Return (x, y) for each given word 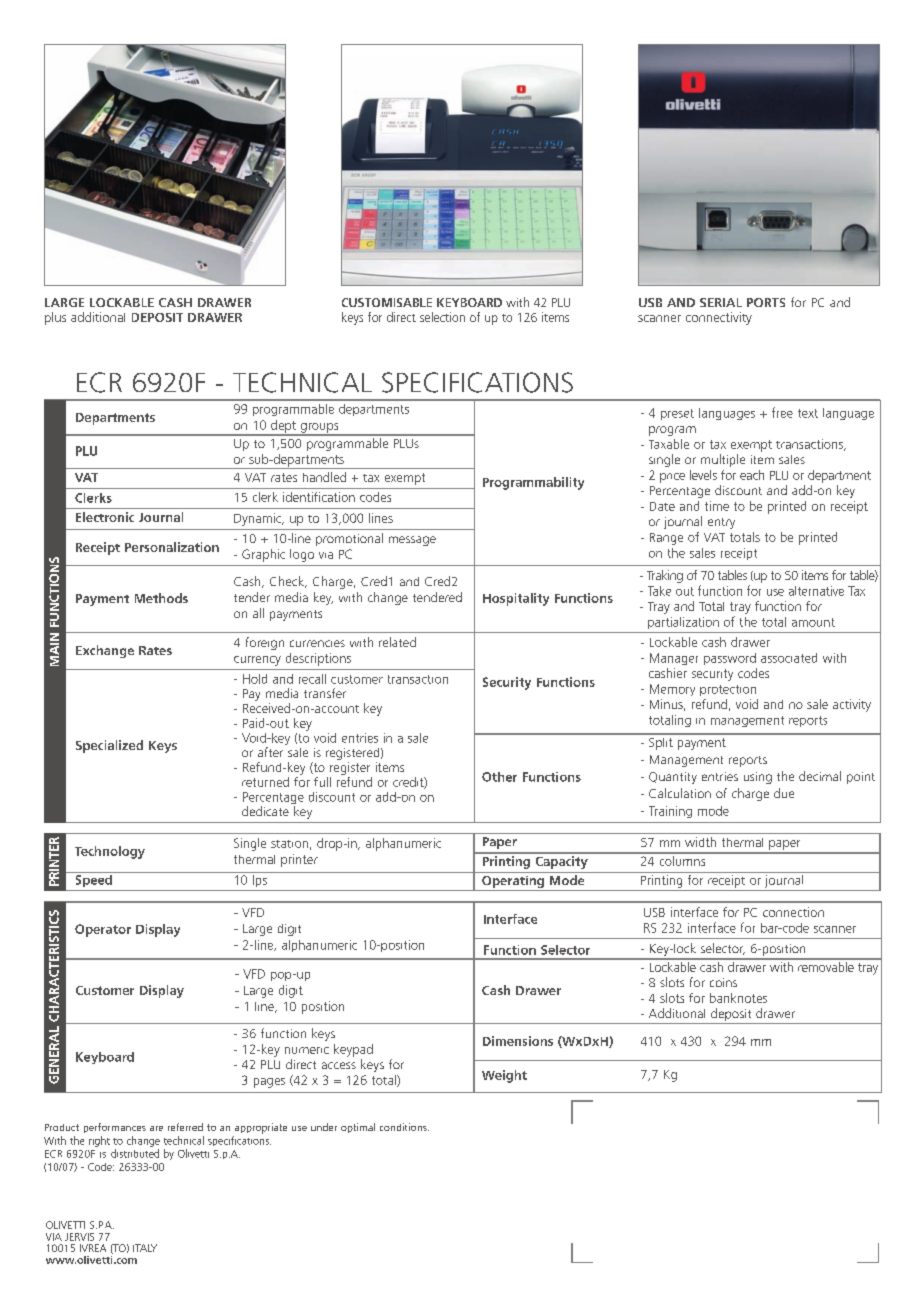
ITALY (145, 1248)
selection (442, 317)
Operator (103, 930)
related (397, 642)
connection (793, 912)
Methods (161, 598)
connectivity (719, 318)
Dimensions (518, 1041)
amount (813, 622)
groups (319, 429)
